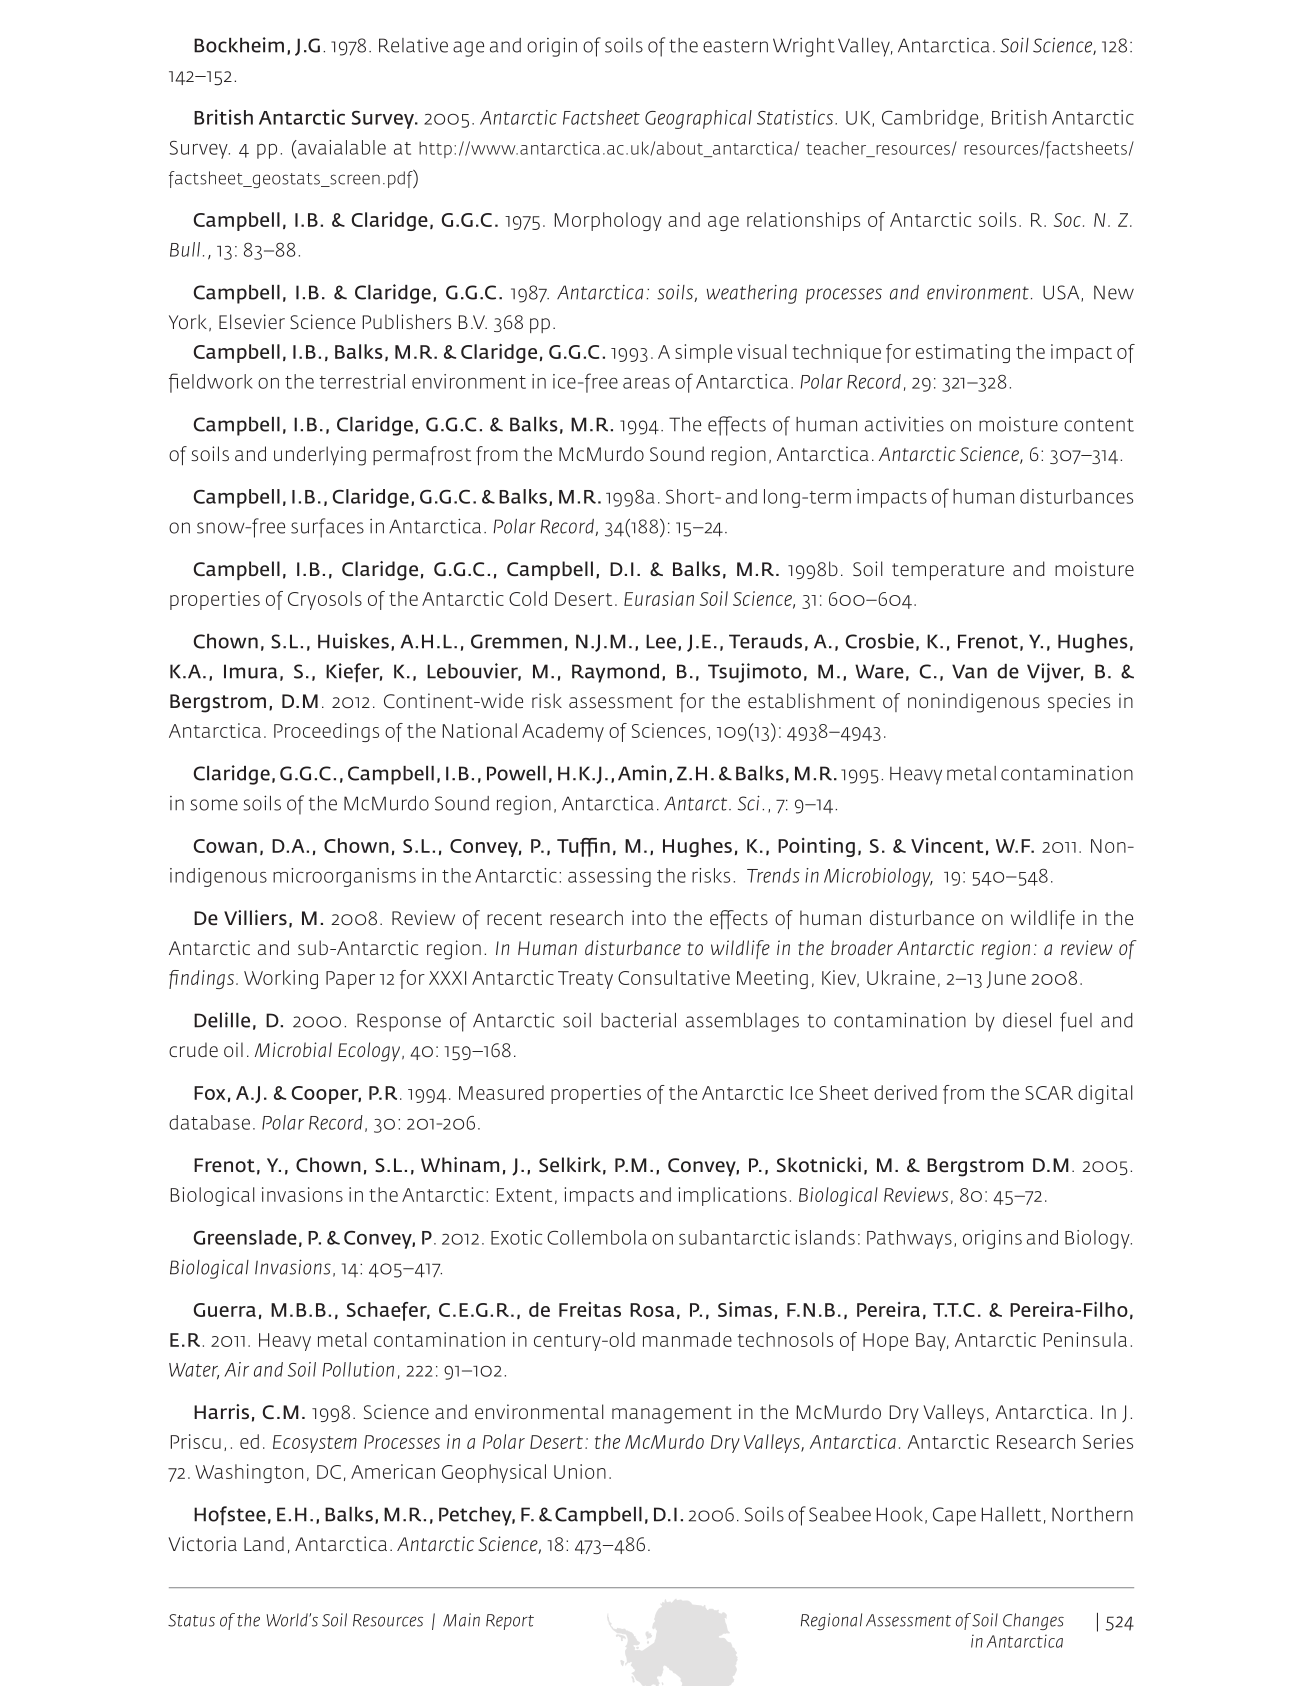  I want to click on Vincent, so click(947, 845).
